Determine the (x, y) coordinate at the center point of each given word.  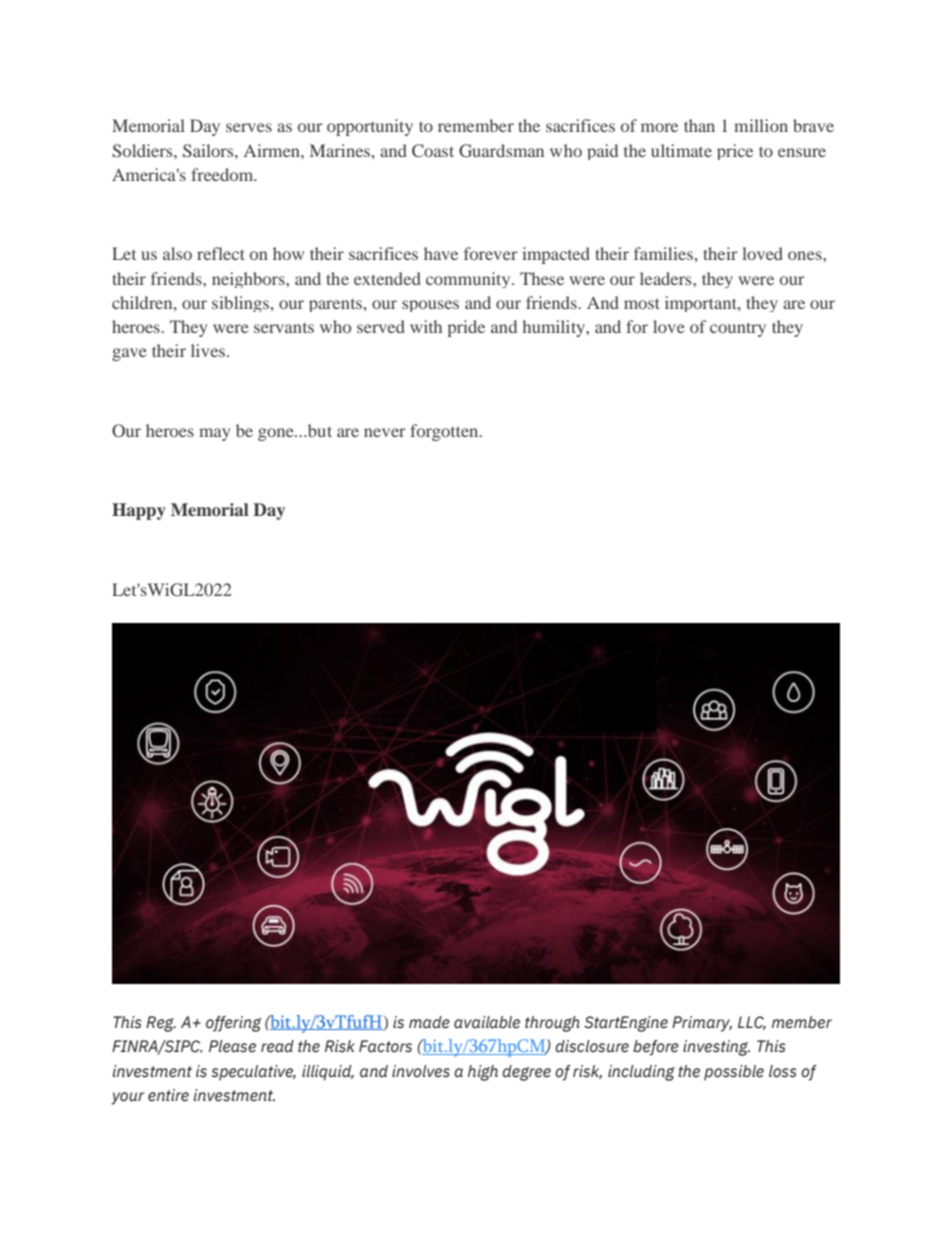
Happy (139, 511)
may (214, 434)
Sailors (209, 151)
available (487, 1022)
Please (232, 1046)
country (738, 329)
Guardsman (501, 151)
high (483, 1073)
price (735, 152)
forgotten (445, 432)
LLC (752, 1023)
